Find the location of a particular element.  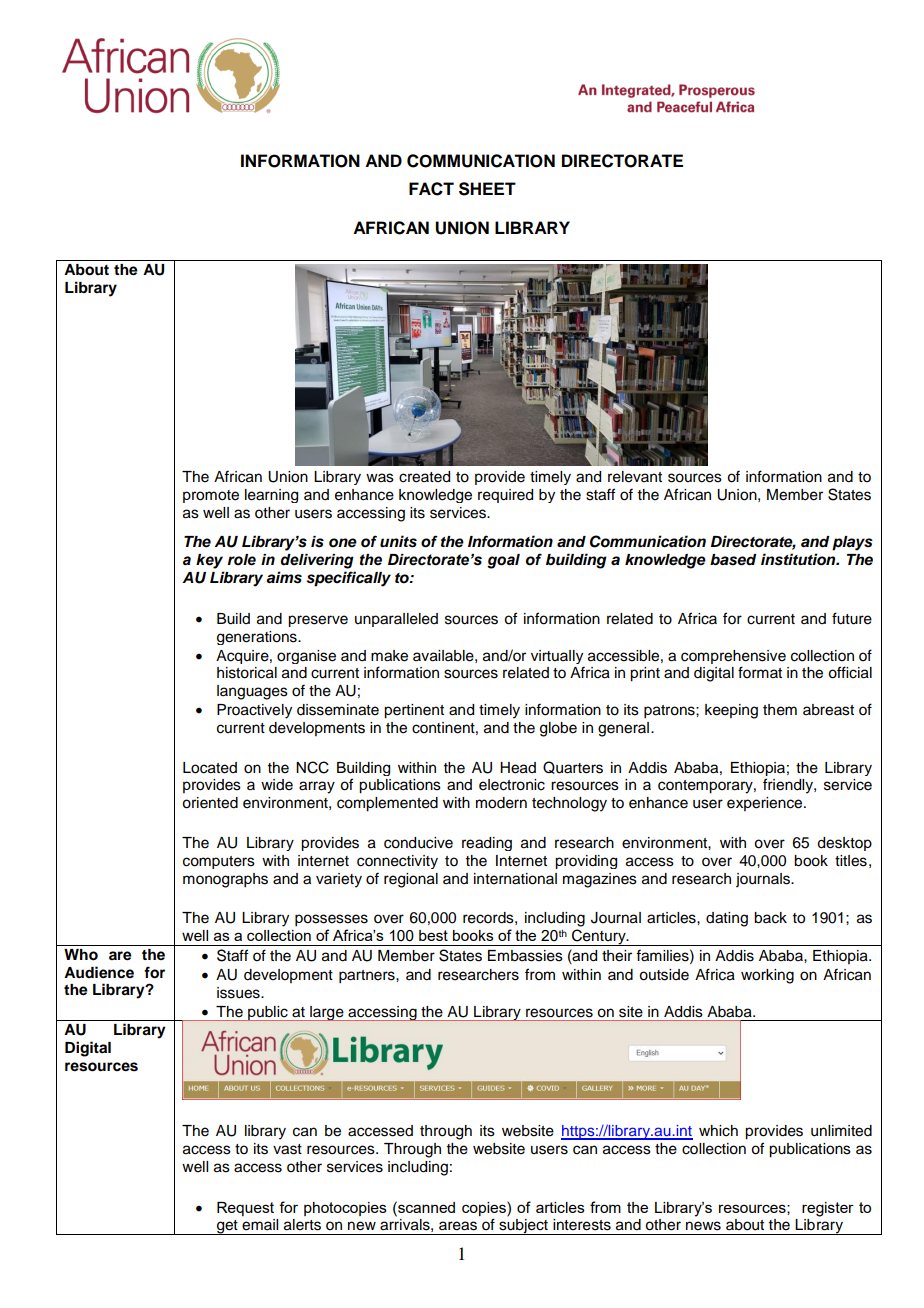

get is located at coordinates (227, 1227).
